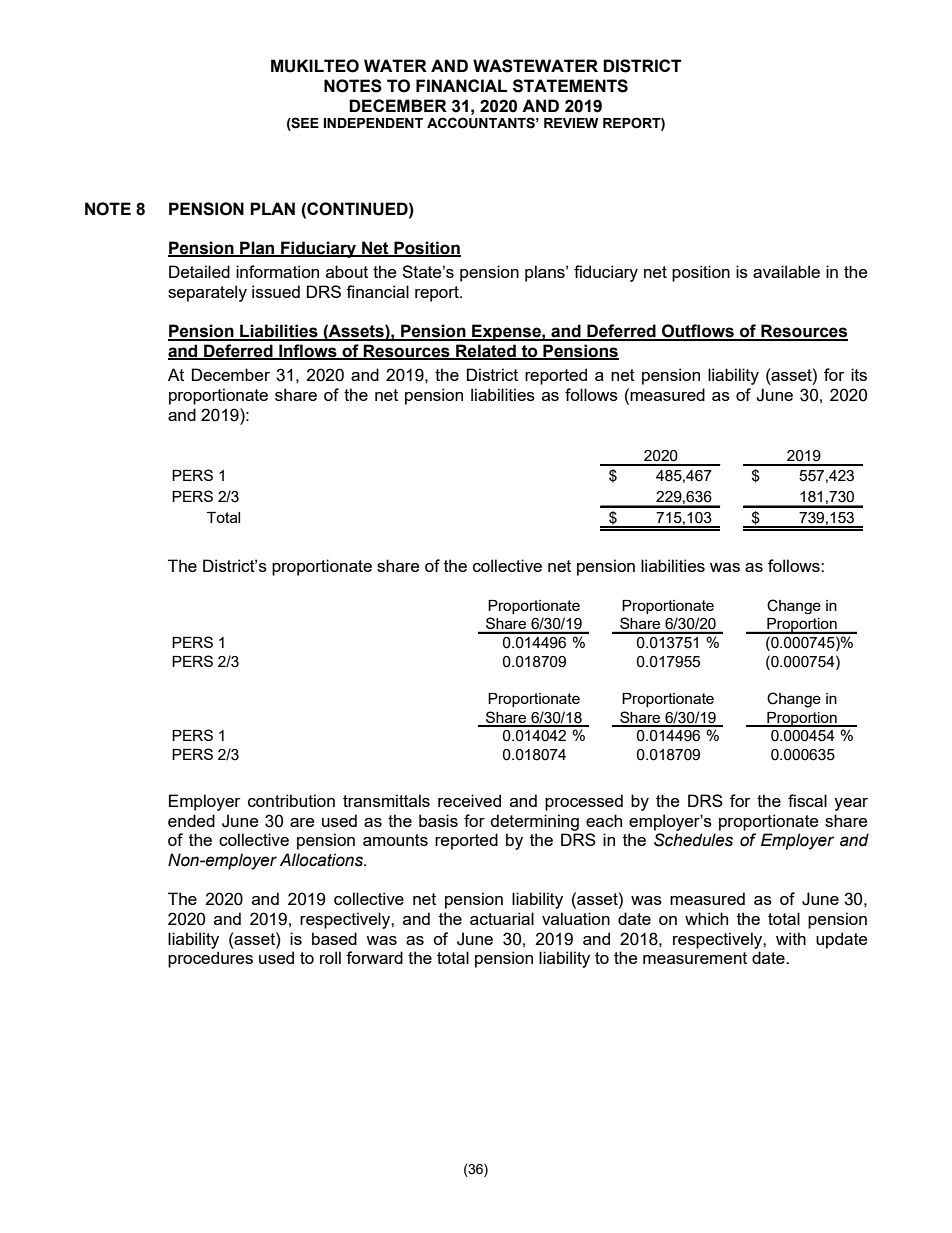  Describe the element at coordinates (469, 800) in the image. I see `received` at that location.
